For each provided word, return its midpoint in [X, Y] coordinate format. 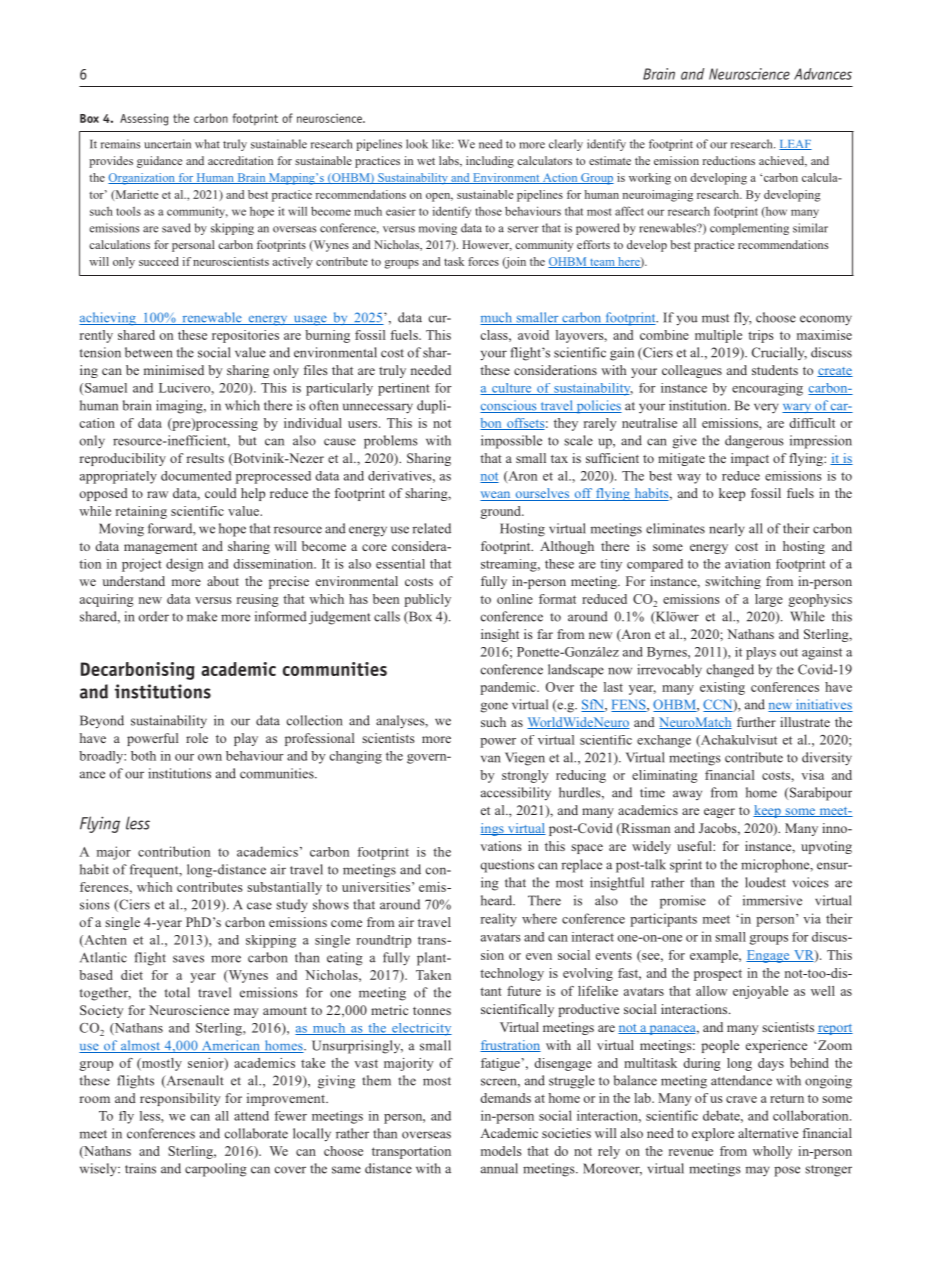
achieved [783, 161]
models [501, 1151]
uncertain [167, 144]
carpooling [216, 1170]
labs [450, 161]
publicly [427, 600]
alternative [768, 1133]
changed [730, 671]
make [202, 616]
